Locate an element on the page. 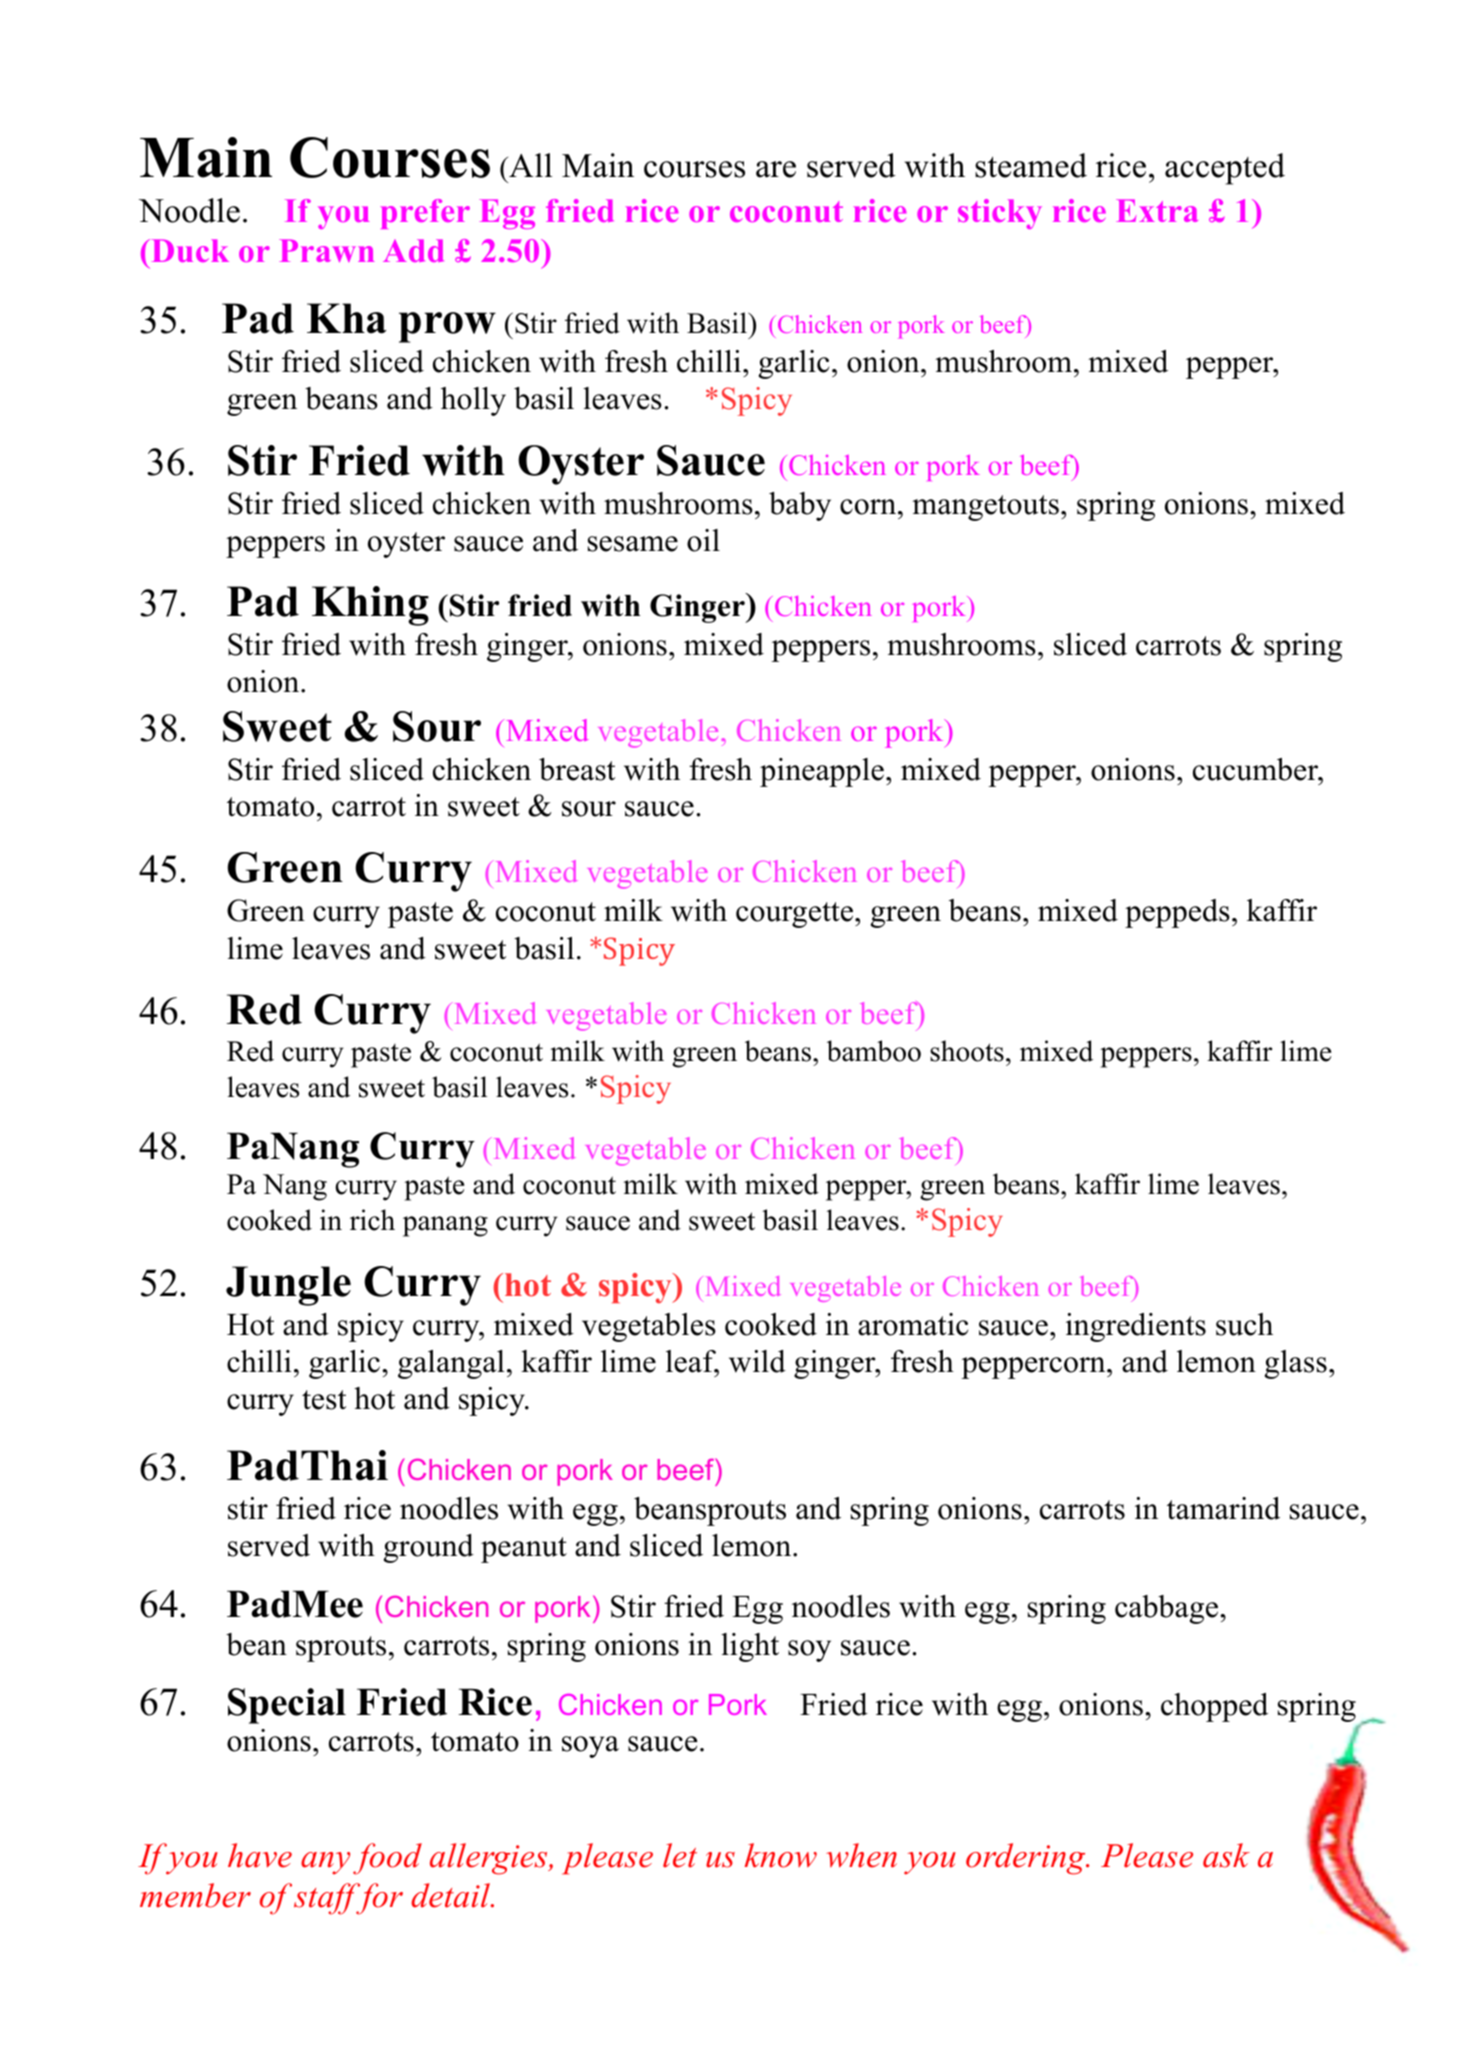 This image has width=1464, height=2072. rich is located at coordinates (372, 1220).
